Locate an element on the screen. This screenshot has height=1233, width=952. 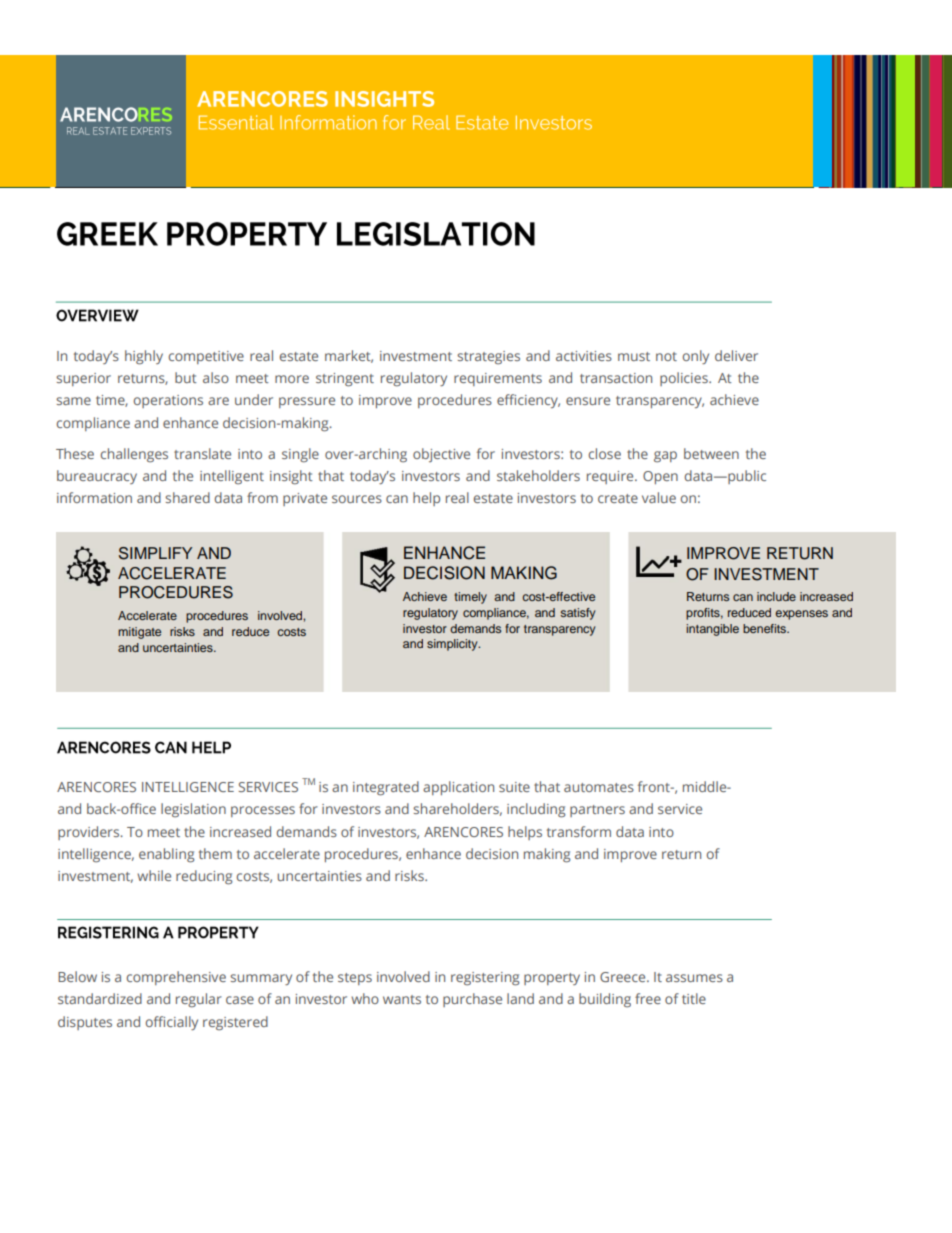
but is located at coordinates (186, 377).
